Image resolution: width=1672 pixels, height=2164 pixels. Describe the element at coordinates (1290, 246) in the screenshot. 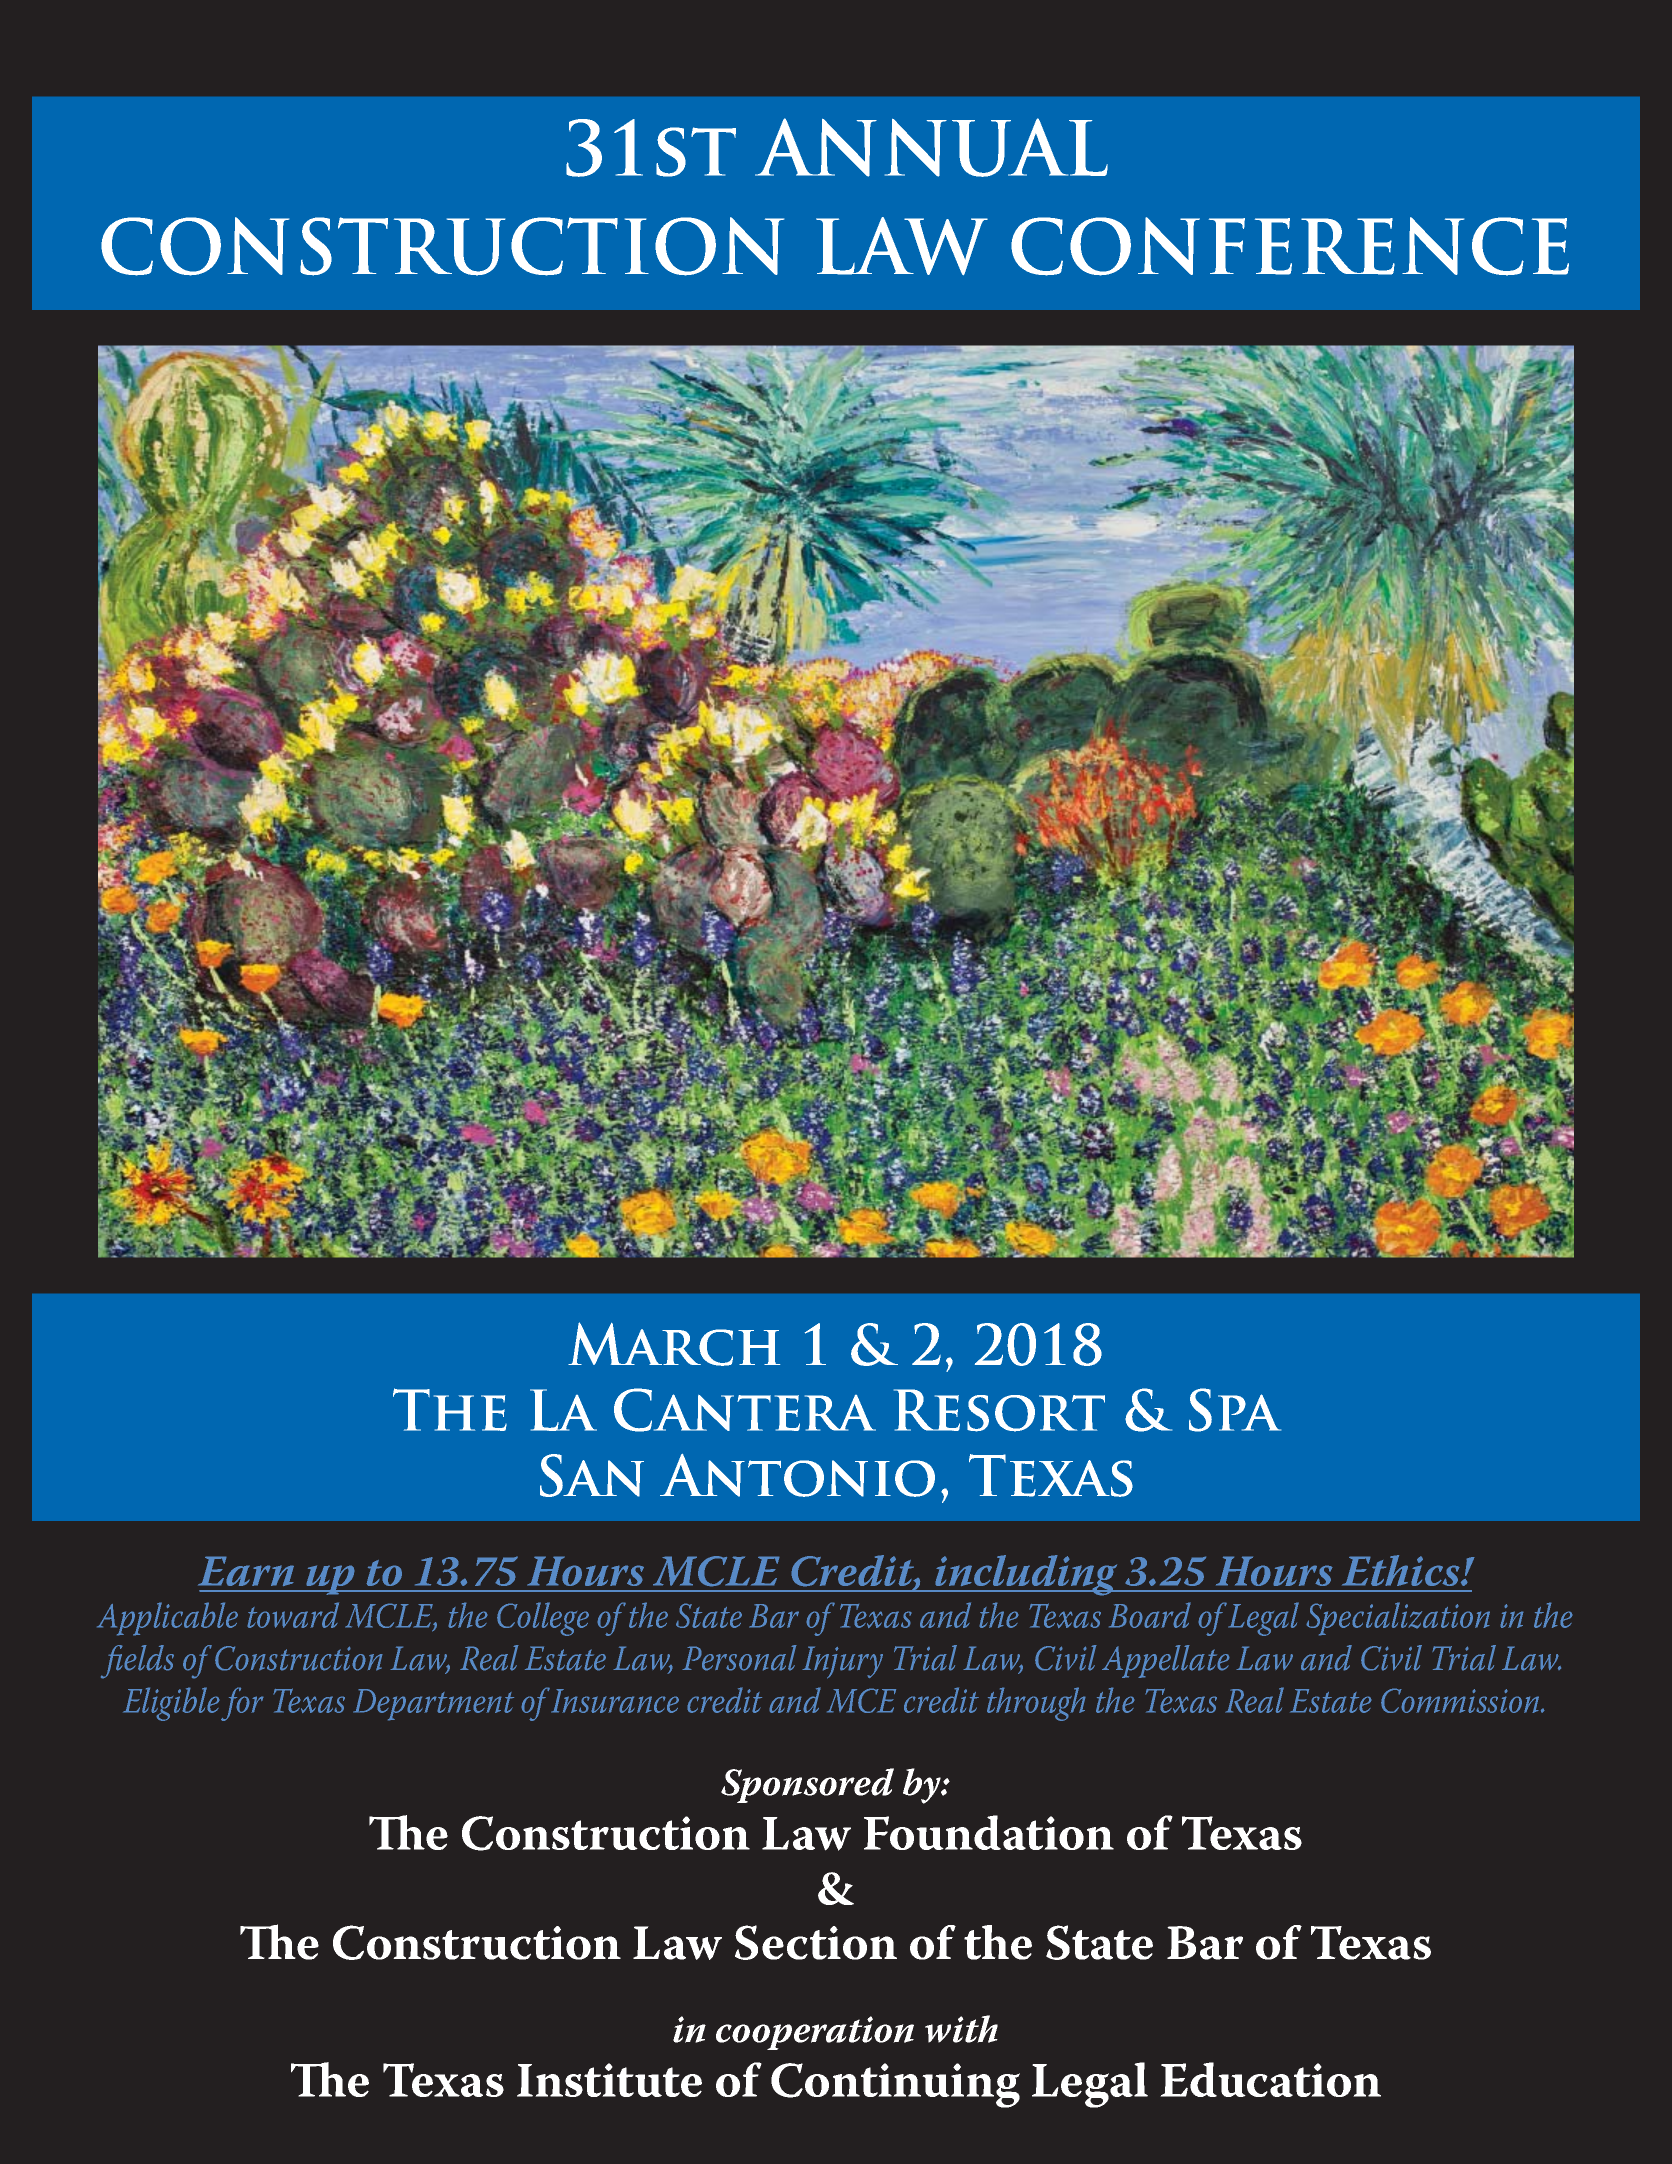

I see `CONFERENCE` at that location.
